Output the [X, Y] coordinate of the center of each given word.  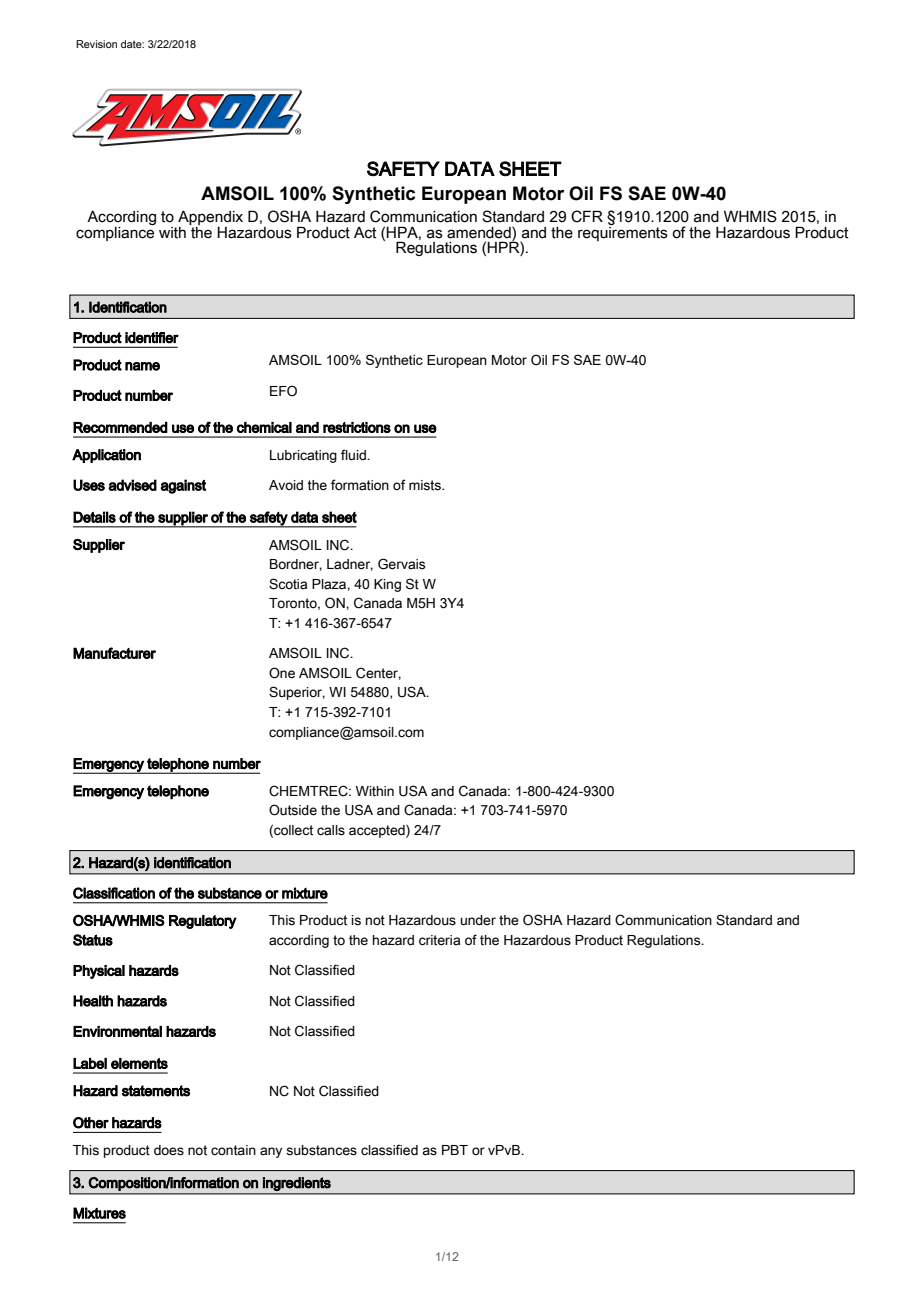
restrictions [357, 427]
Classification [114, 893]
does [169, 1150]
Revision [96, 44]
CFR [587, 216]
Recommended [120, 427]
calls [331, 830]
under [478, 920]
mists [426, 485]
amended [480, 232]
